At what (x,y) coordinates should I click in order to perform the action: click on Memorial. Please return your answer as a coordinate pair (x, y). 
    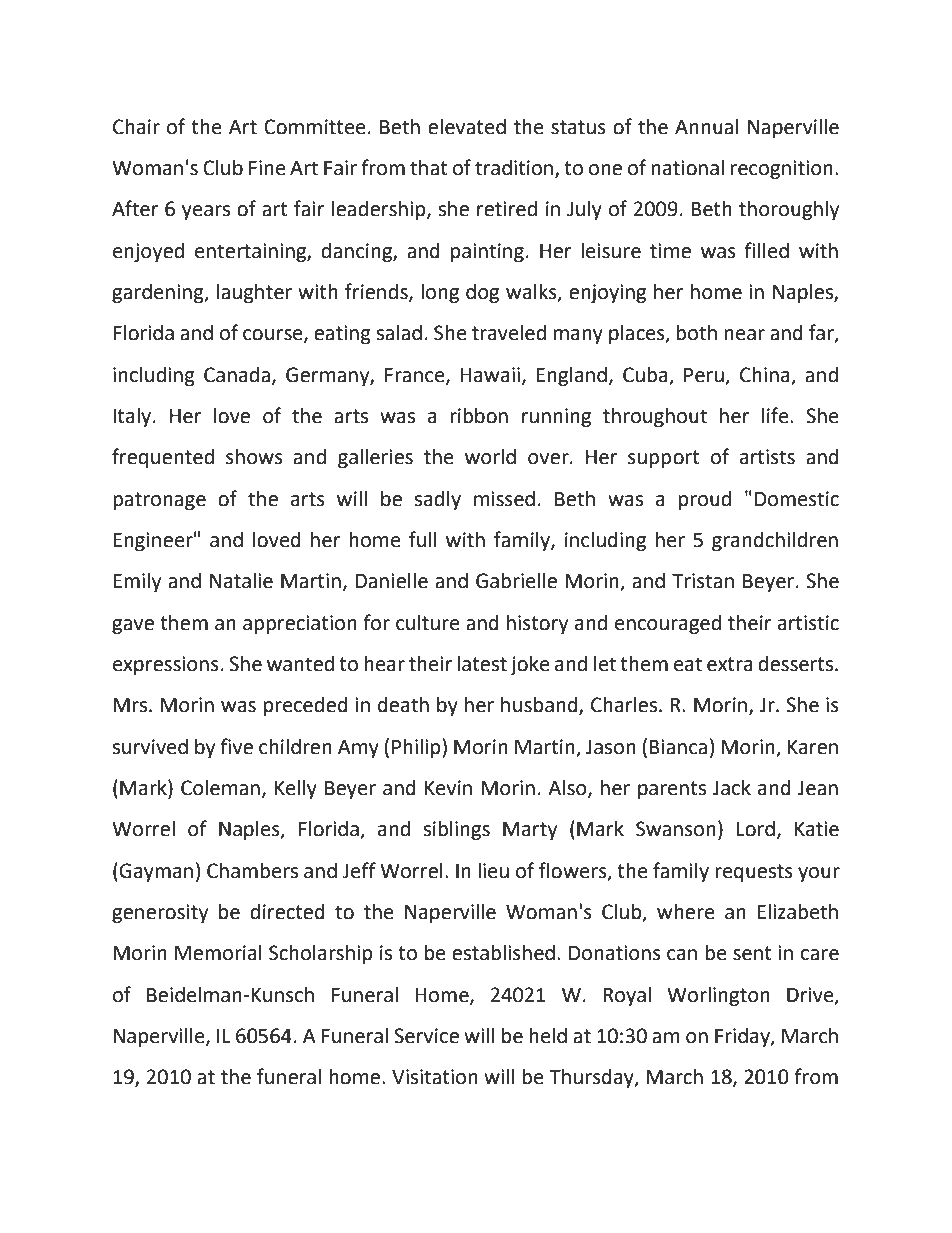
    Looking at the image, I should click on (218, 953).
